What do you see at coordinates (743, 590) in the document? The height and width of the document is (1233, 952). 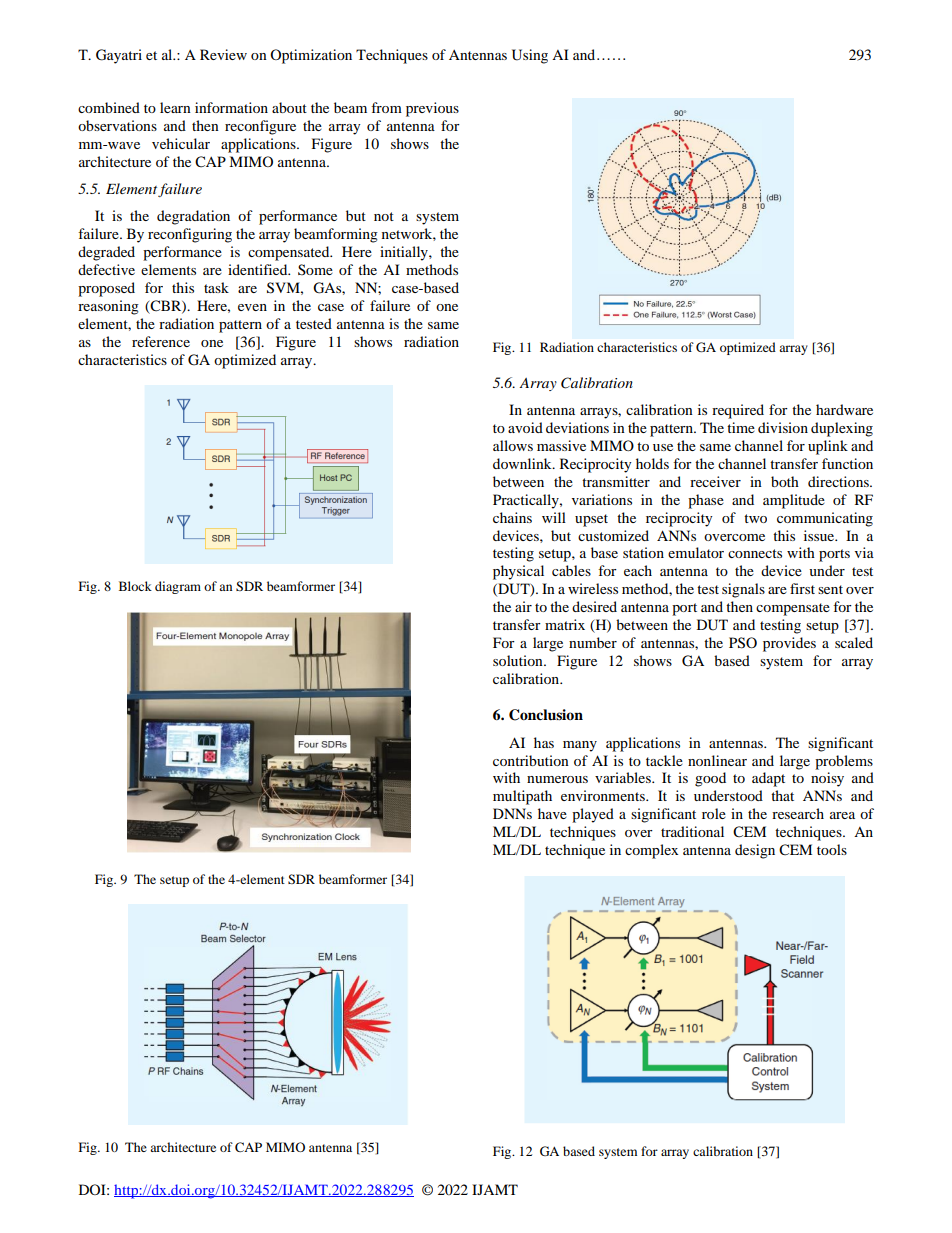 I see `signals` at bounding box center [743, 590].
